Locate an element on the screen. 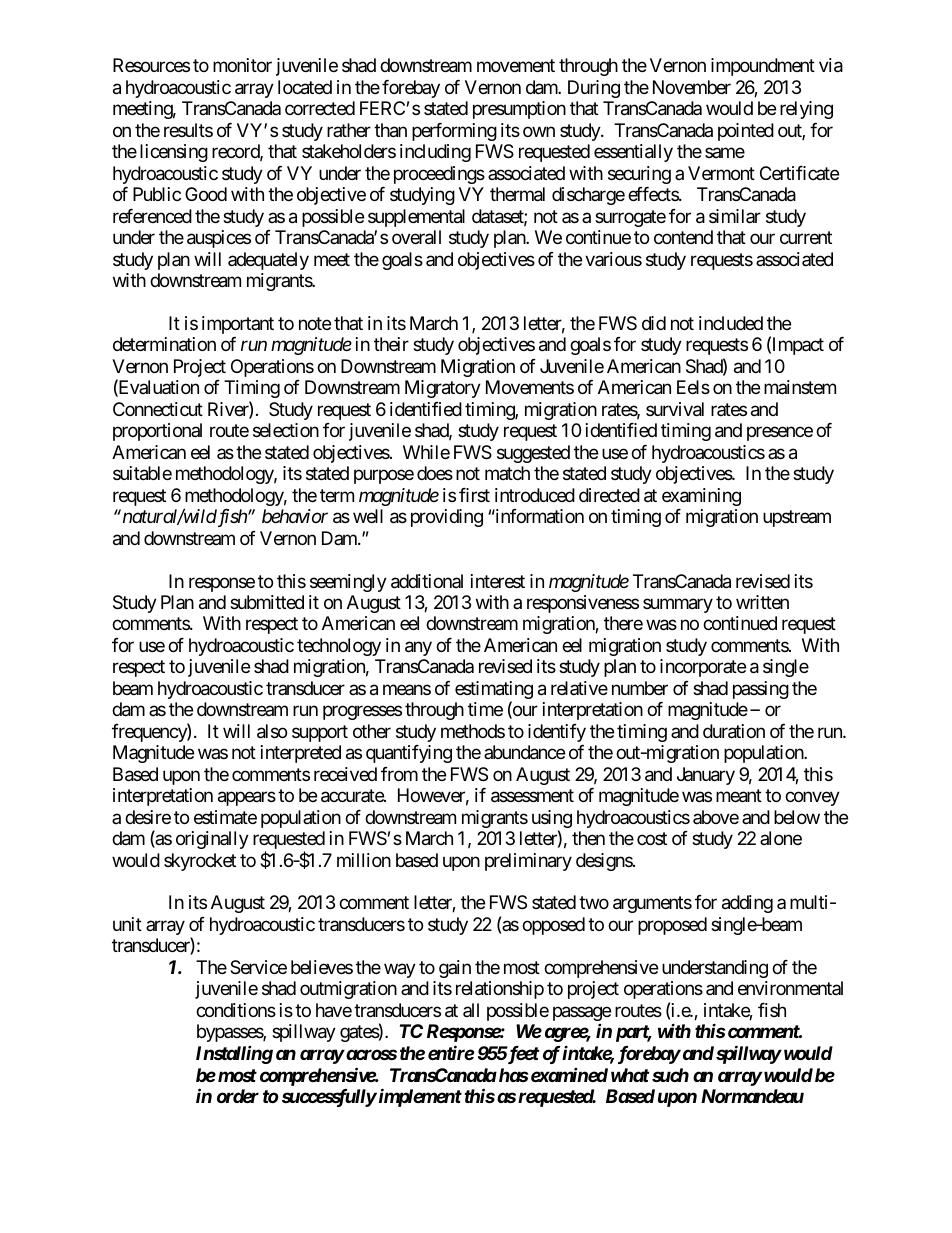 The width and height of the screenshot is (952, 1233). order is located at coordinates (238, 1096).
